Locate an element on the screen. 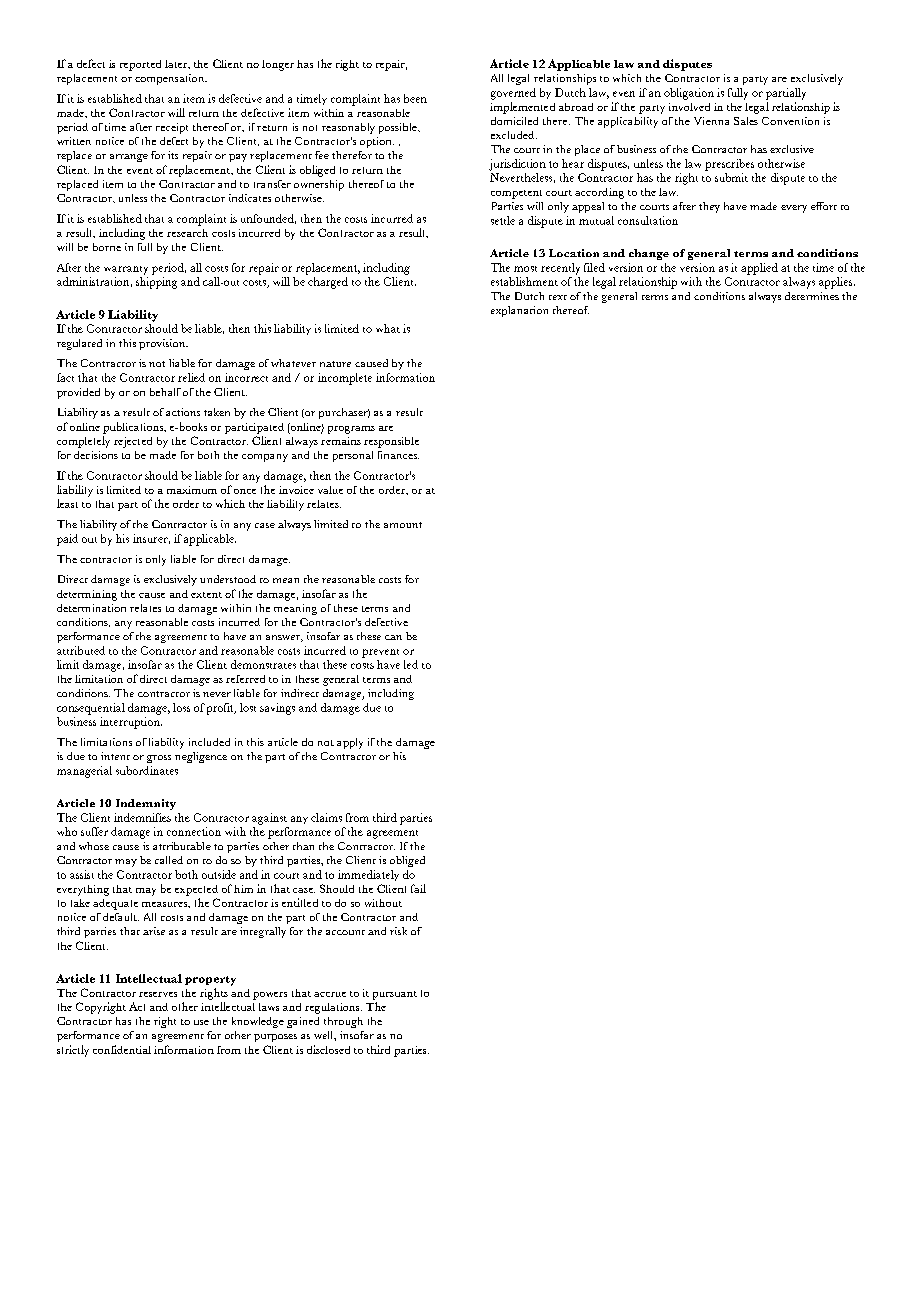 The height and width of the screenshot is (1308, 924). compensation is located at coordinates (171, 79).
